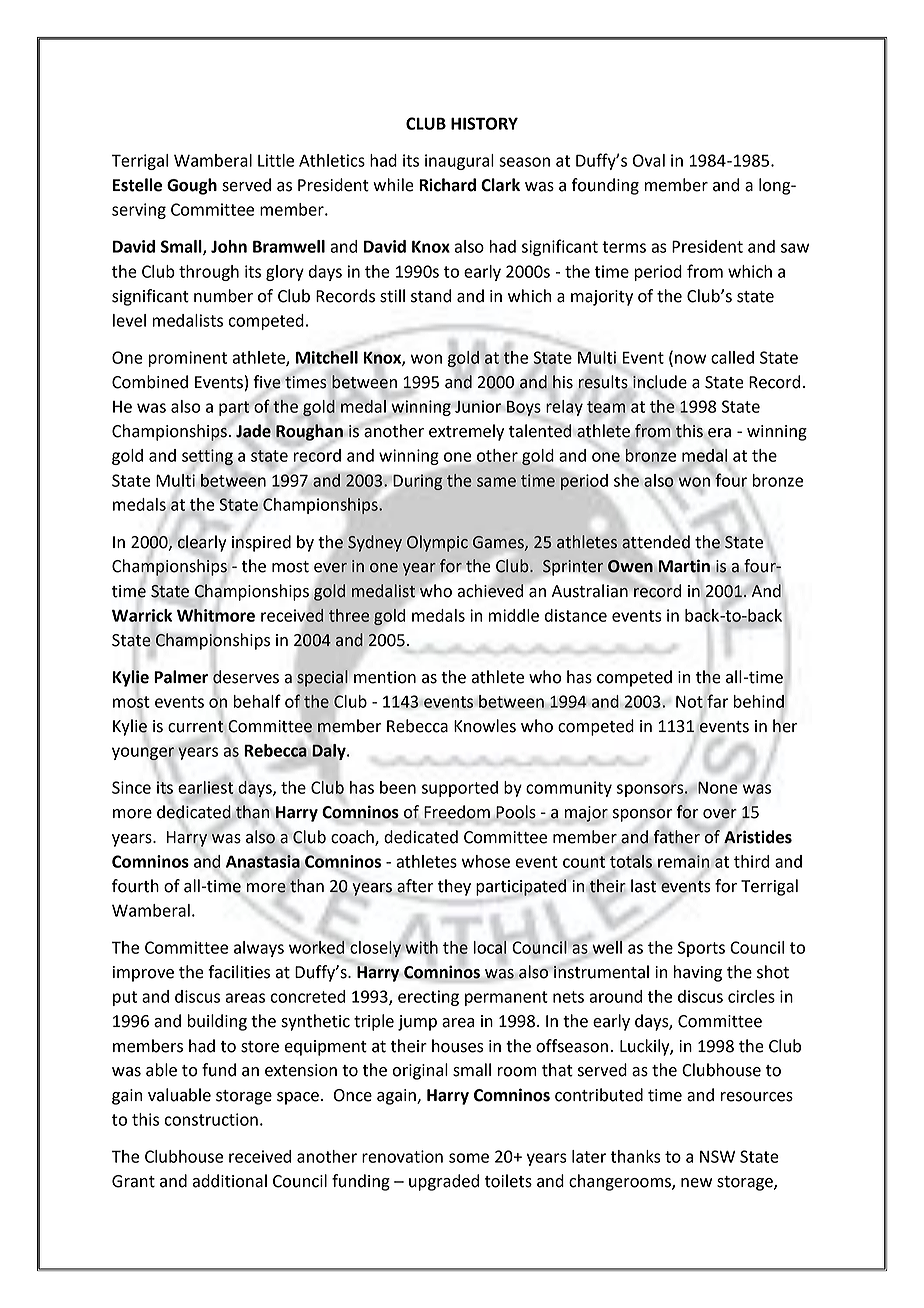 Image resolution: width=924 pixels, height=1308 pixels. What do you see at coordinates (469, 1158) in the page?
I see `some` at bounding box center [469, 1158].
